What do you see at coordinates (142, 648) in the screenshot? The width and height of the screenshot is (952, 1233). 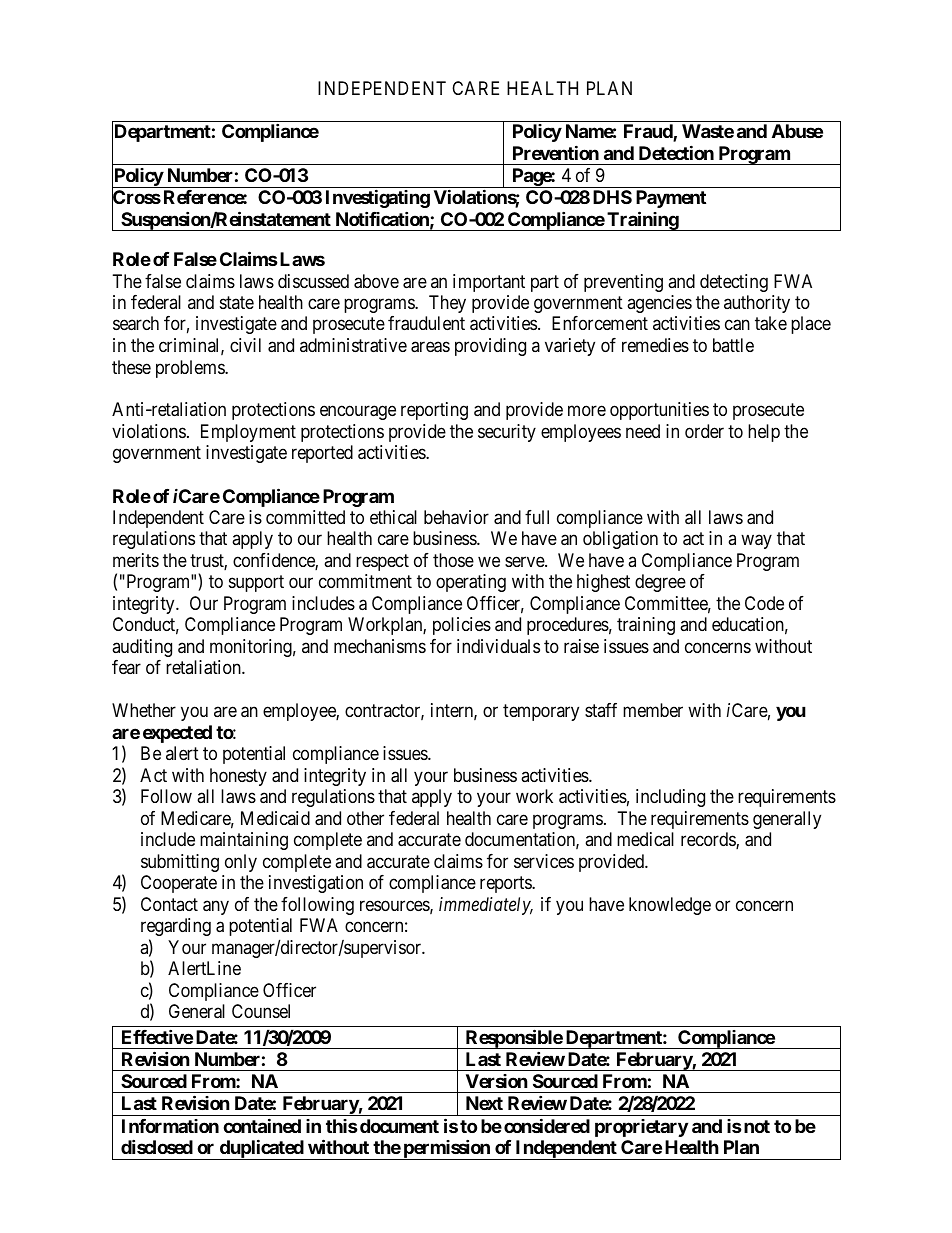 I see `auditing` at bounding box center [142, 648].
